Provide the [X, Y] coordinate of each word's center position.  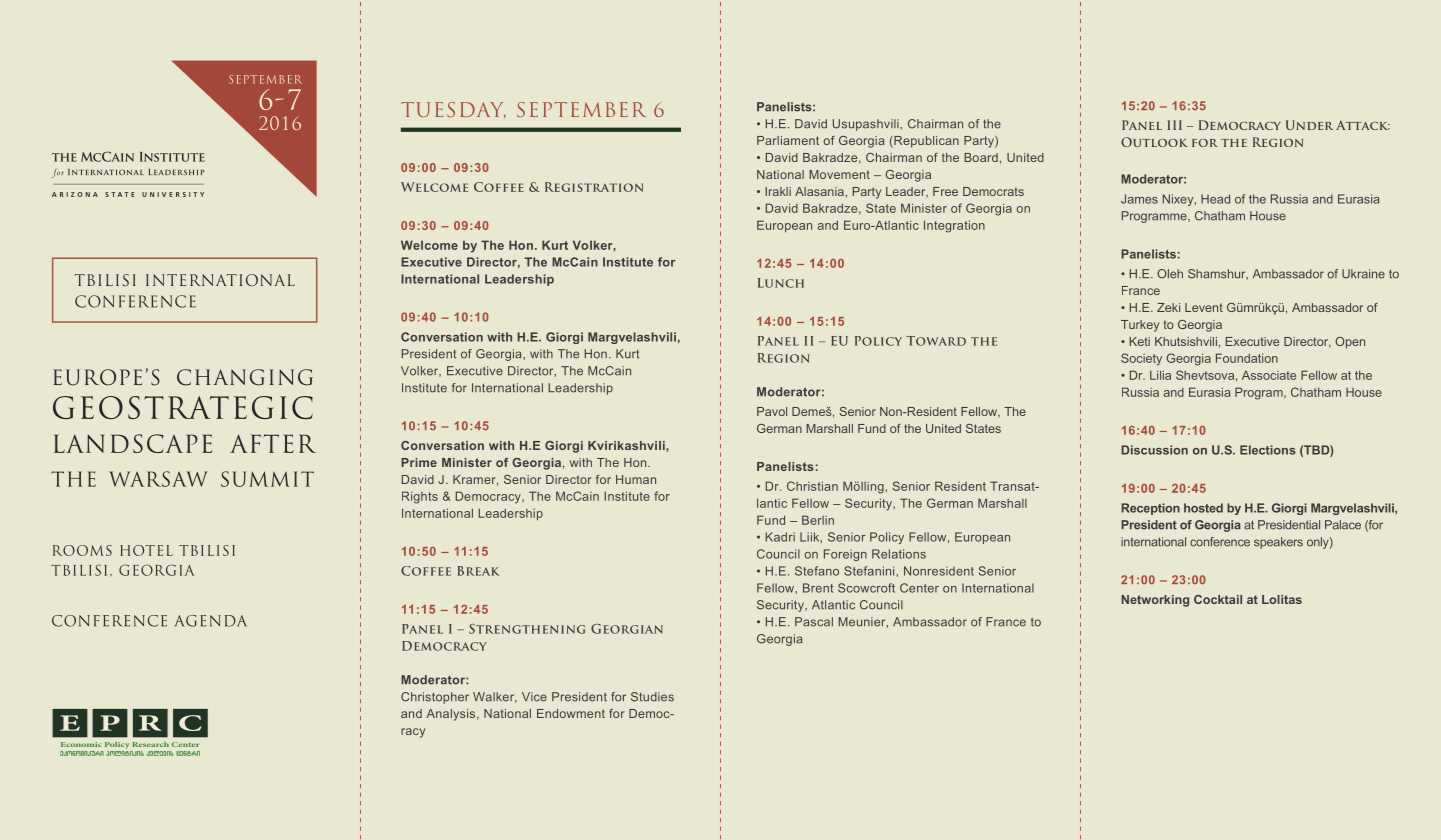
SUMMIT [267, 479]
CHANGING [245, 377]
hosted [1203, 508]
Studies [652, 697]
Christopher [435, 698]
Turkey [1140, 326]
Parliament [788, 140]
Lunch [781, 283]
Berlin [818, 520]
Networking [1155, 601]
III [1174, 125]
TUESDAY [453, 110]
